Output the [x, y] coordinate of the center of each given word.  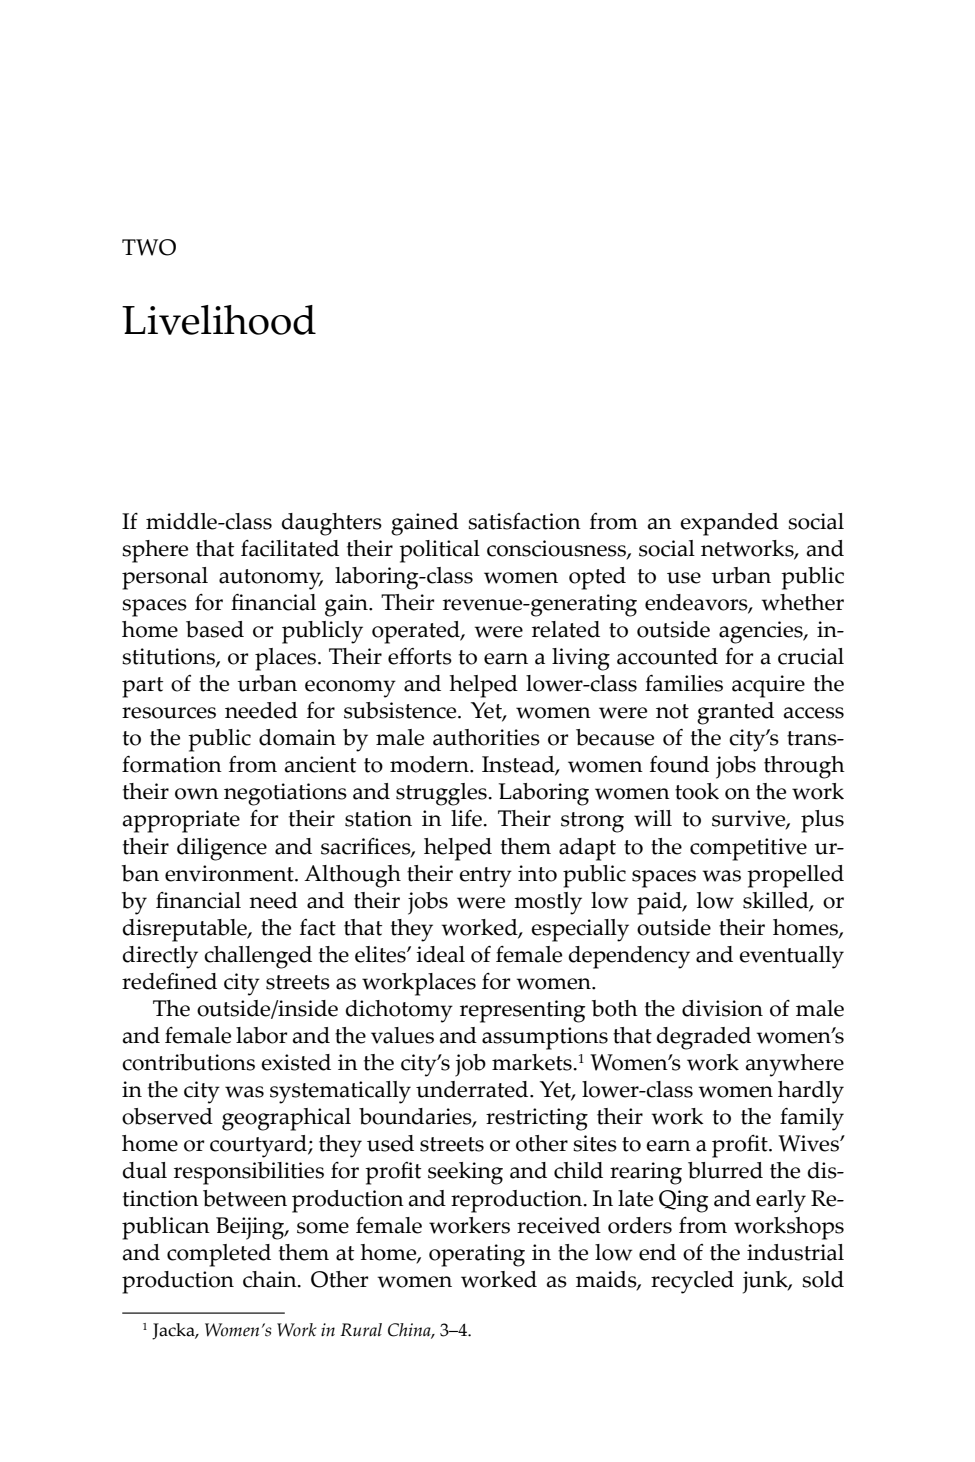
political [439, 551]
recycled [692, 1282]
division [722, 1008]
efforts [420, 656]
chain [271, 1279]
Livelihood [219, 320]
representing [523, 1011]
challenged [258, 957]
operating [477, 1255]
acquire [768, 686]
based [215, 629]
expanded [729, 524]
